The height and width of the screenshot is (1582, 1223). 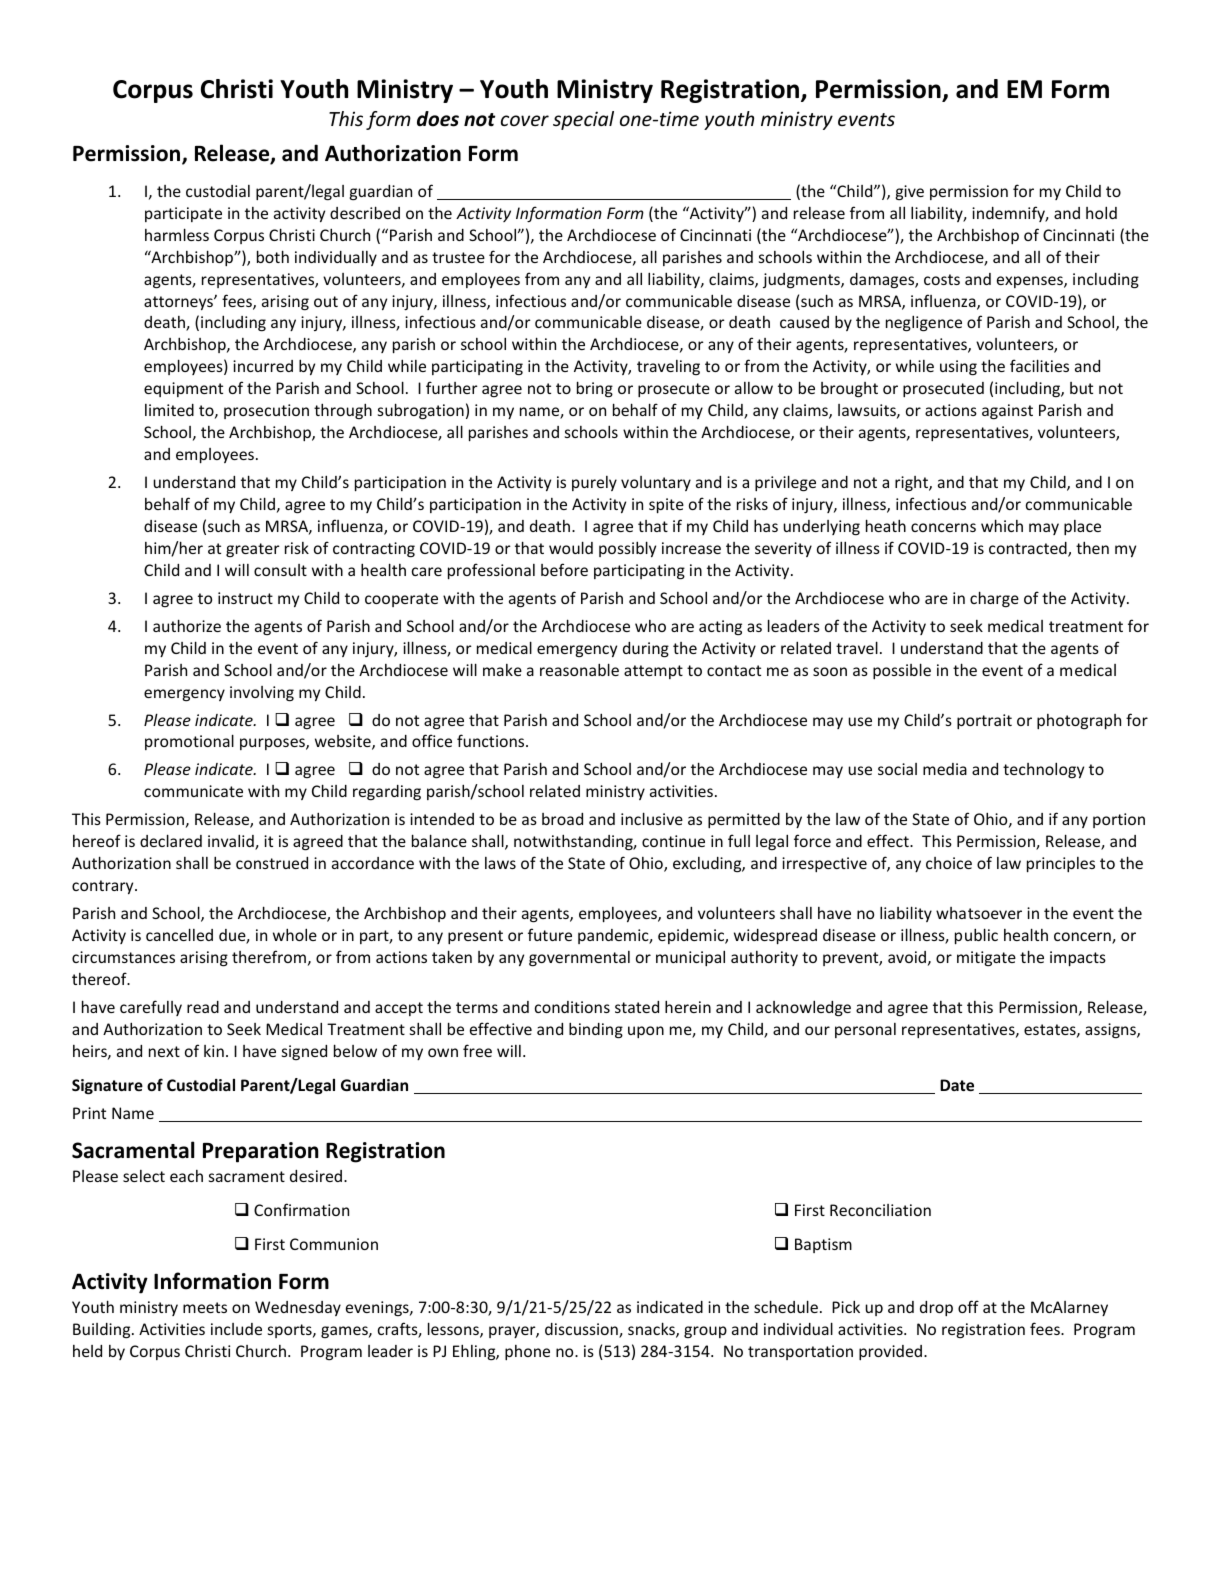 What do you see at coordinates (910, 192) in the screenshot?
I see `give` at bounding box center [910, 192].
